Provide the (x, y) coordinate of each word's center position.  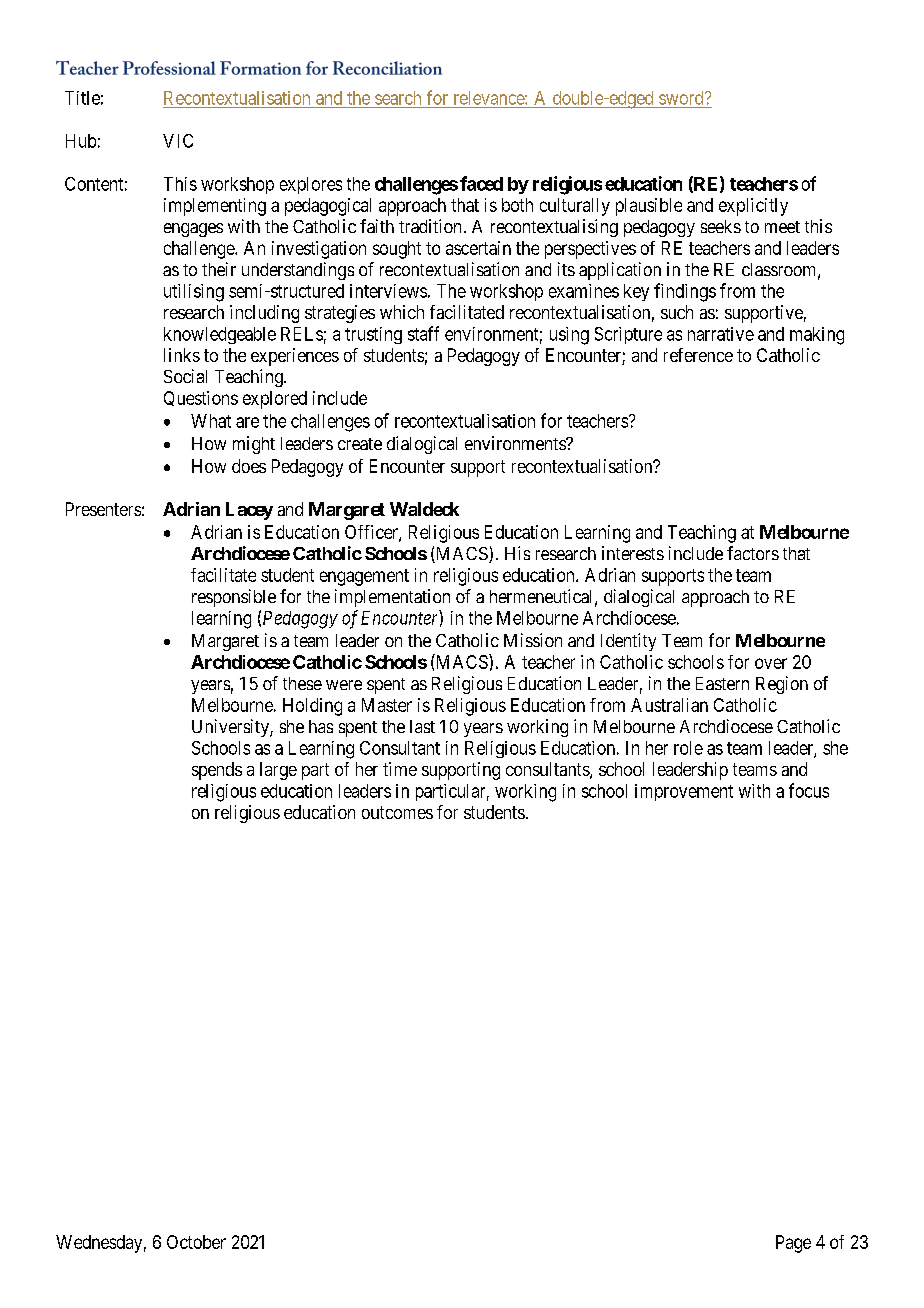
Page (793, 1244)
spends (217, 771)
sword (682, 98)
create (360, 444)
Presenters (103, 509)
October (196, 1242)
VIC (178, 141)
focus (809, 790)
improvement (684, 792)
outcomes (397, 812)
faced (481, 183)
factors (753, 553)
